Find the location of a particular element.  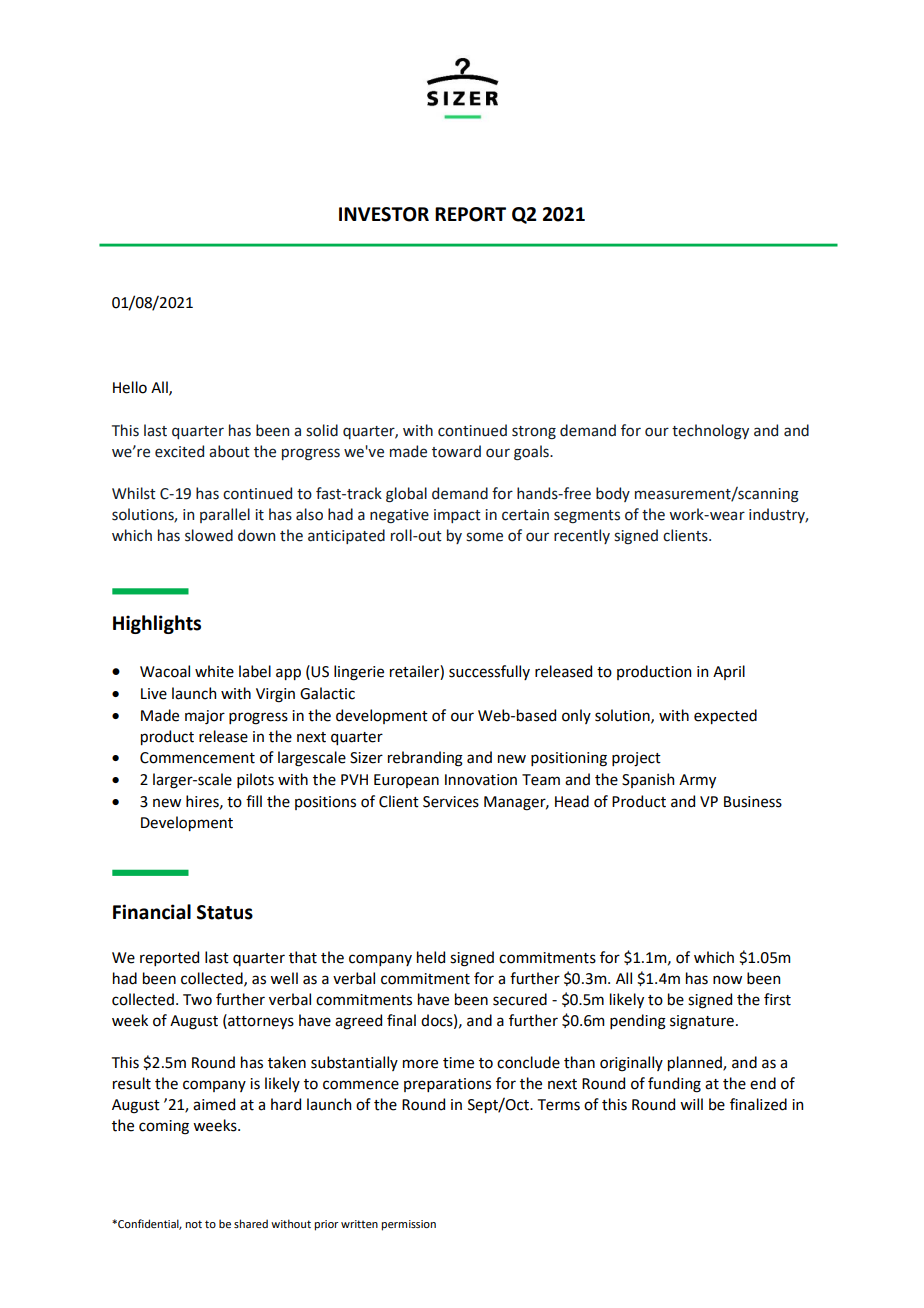

slowed is located at coordinates (209, 535).
